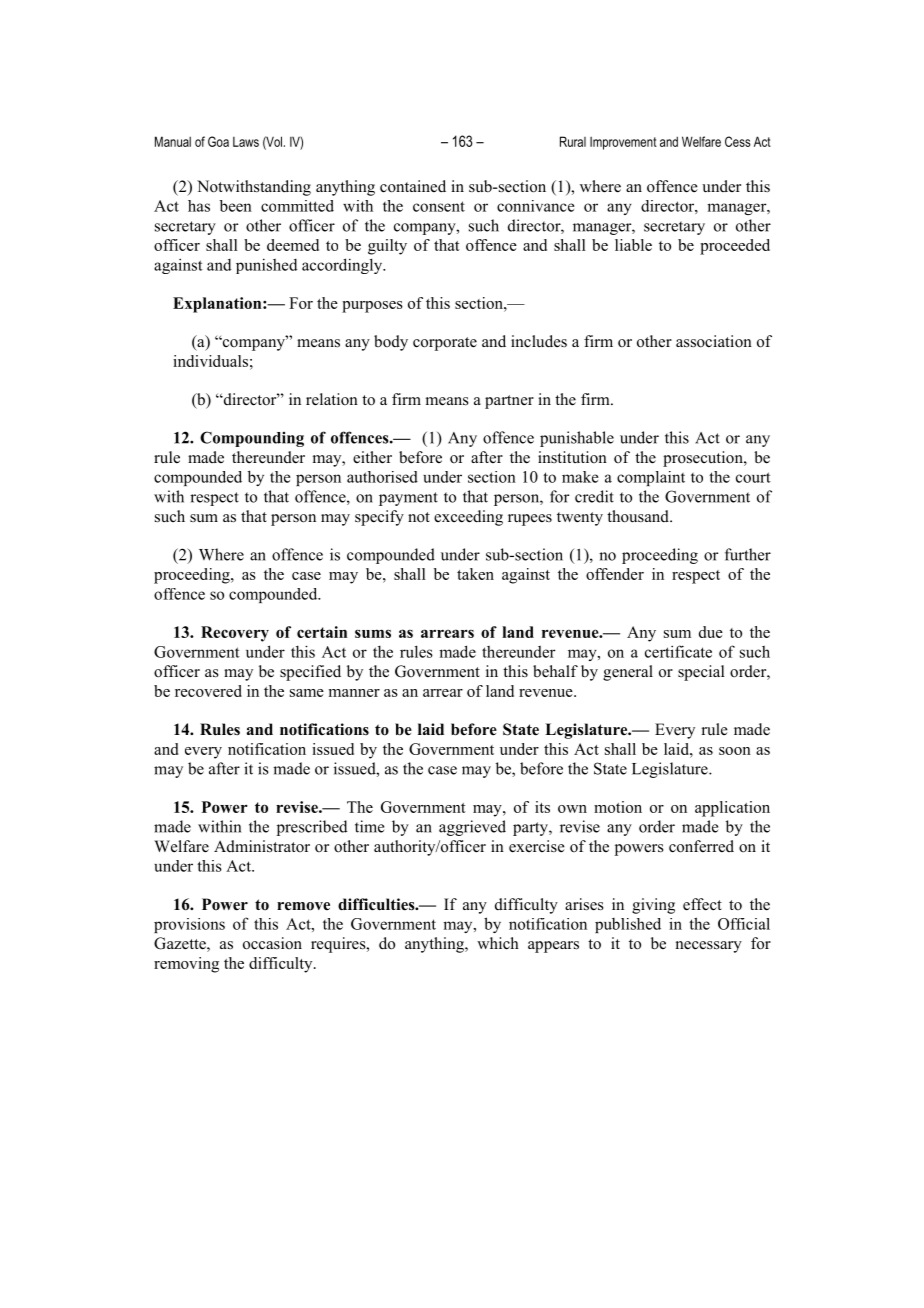 The height and width of the screenshot is (1308, 924). What do you see at coordinates (208, 691) in the screenshot?
I see `recovered` at bounding box center [208, 691].
